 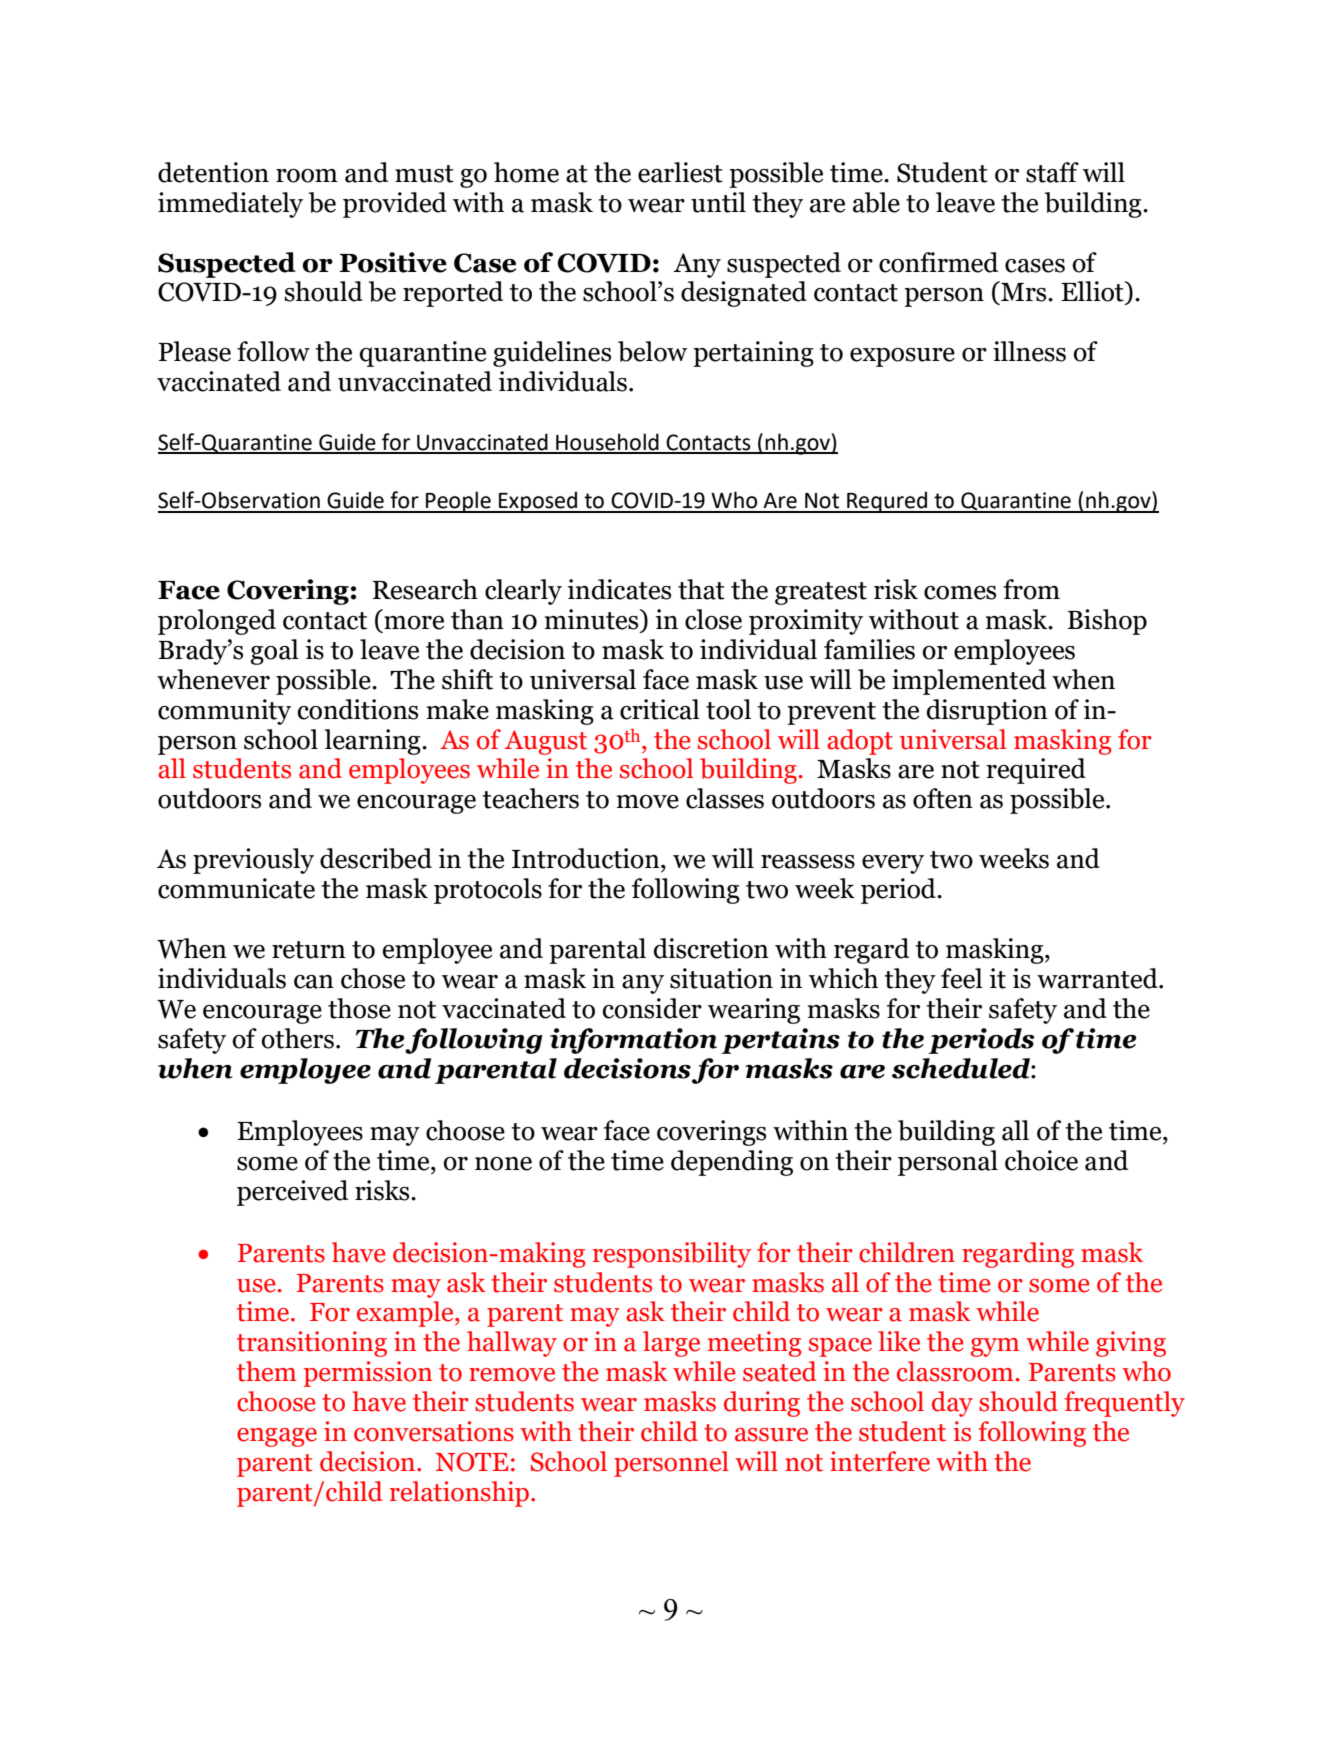 What do you see at coordinates (771, 1435) in the document?
I see `assure` at bounding box center [771, 1435].
